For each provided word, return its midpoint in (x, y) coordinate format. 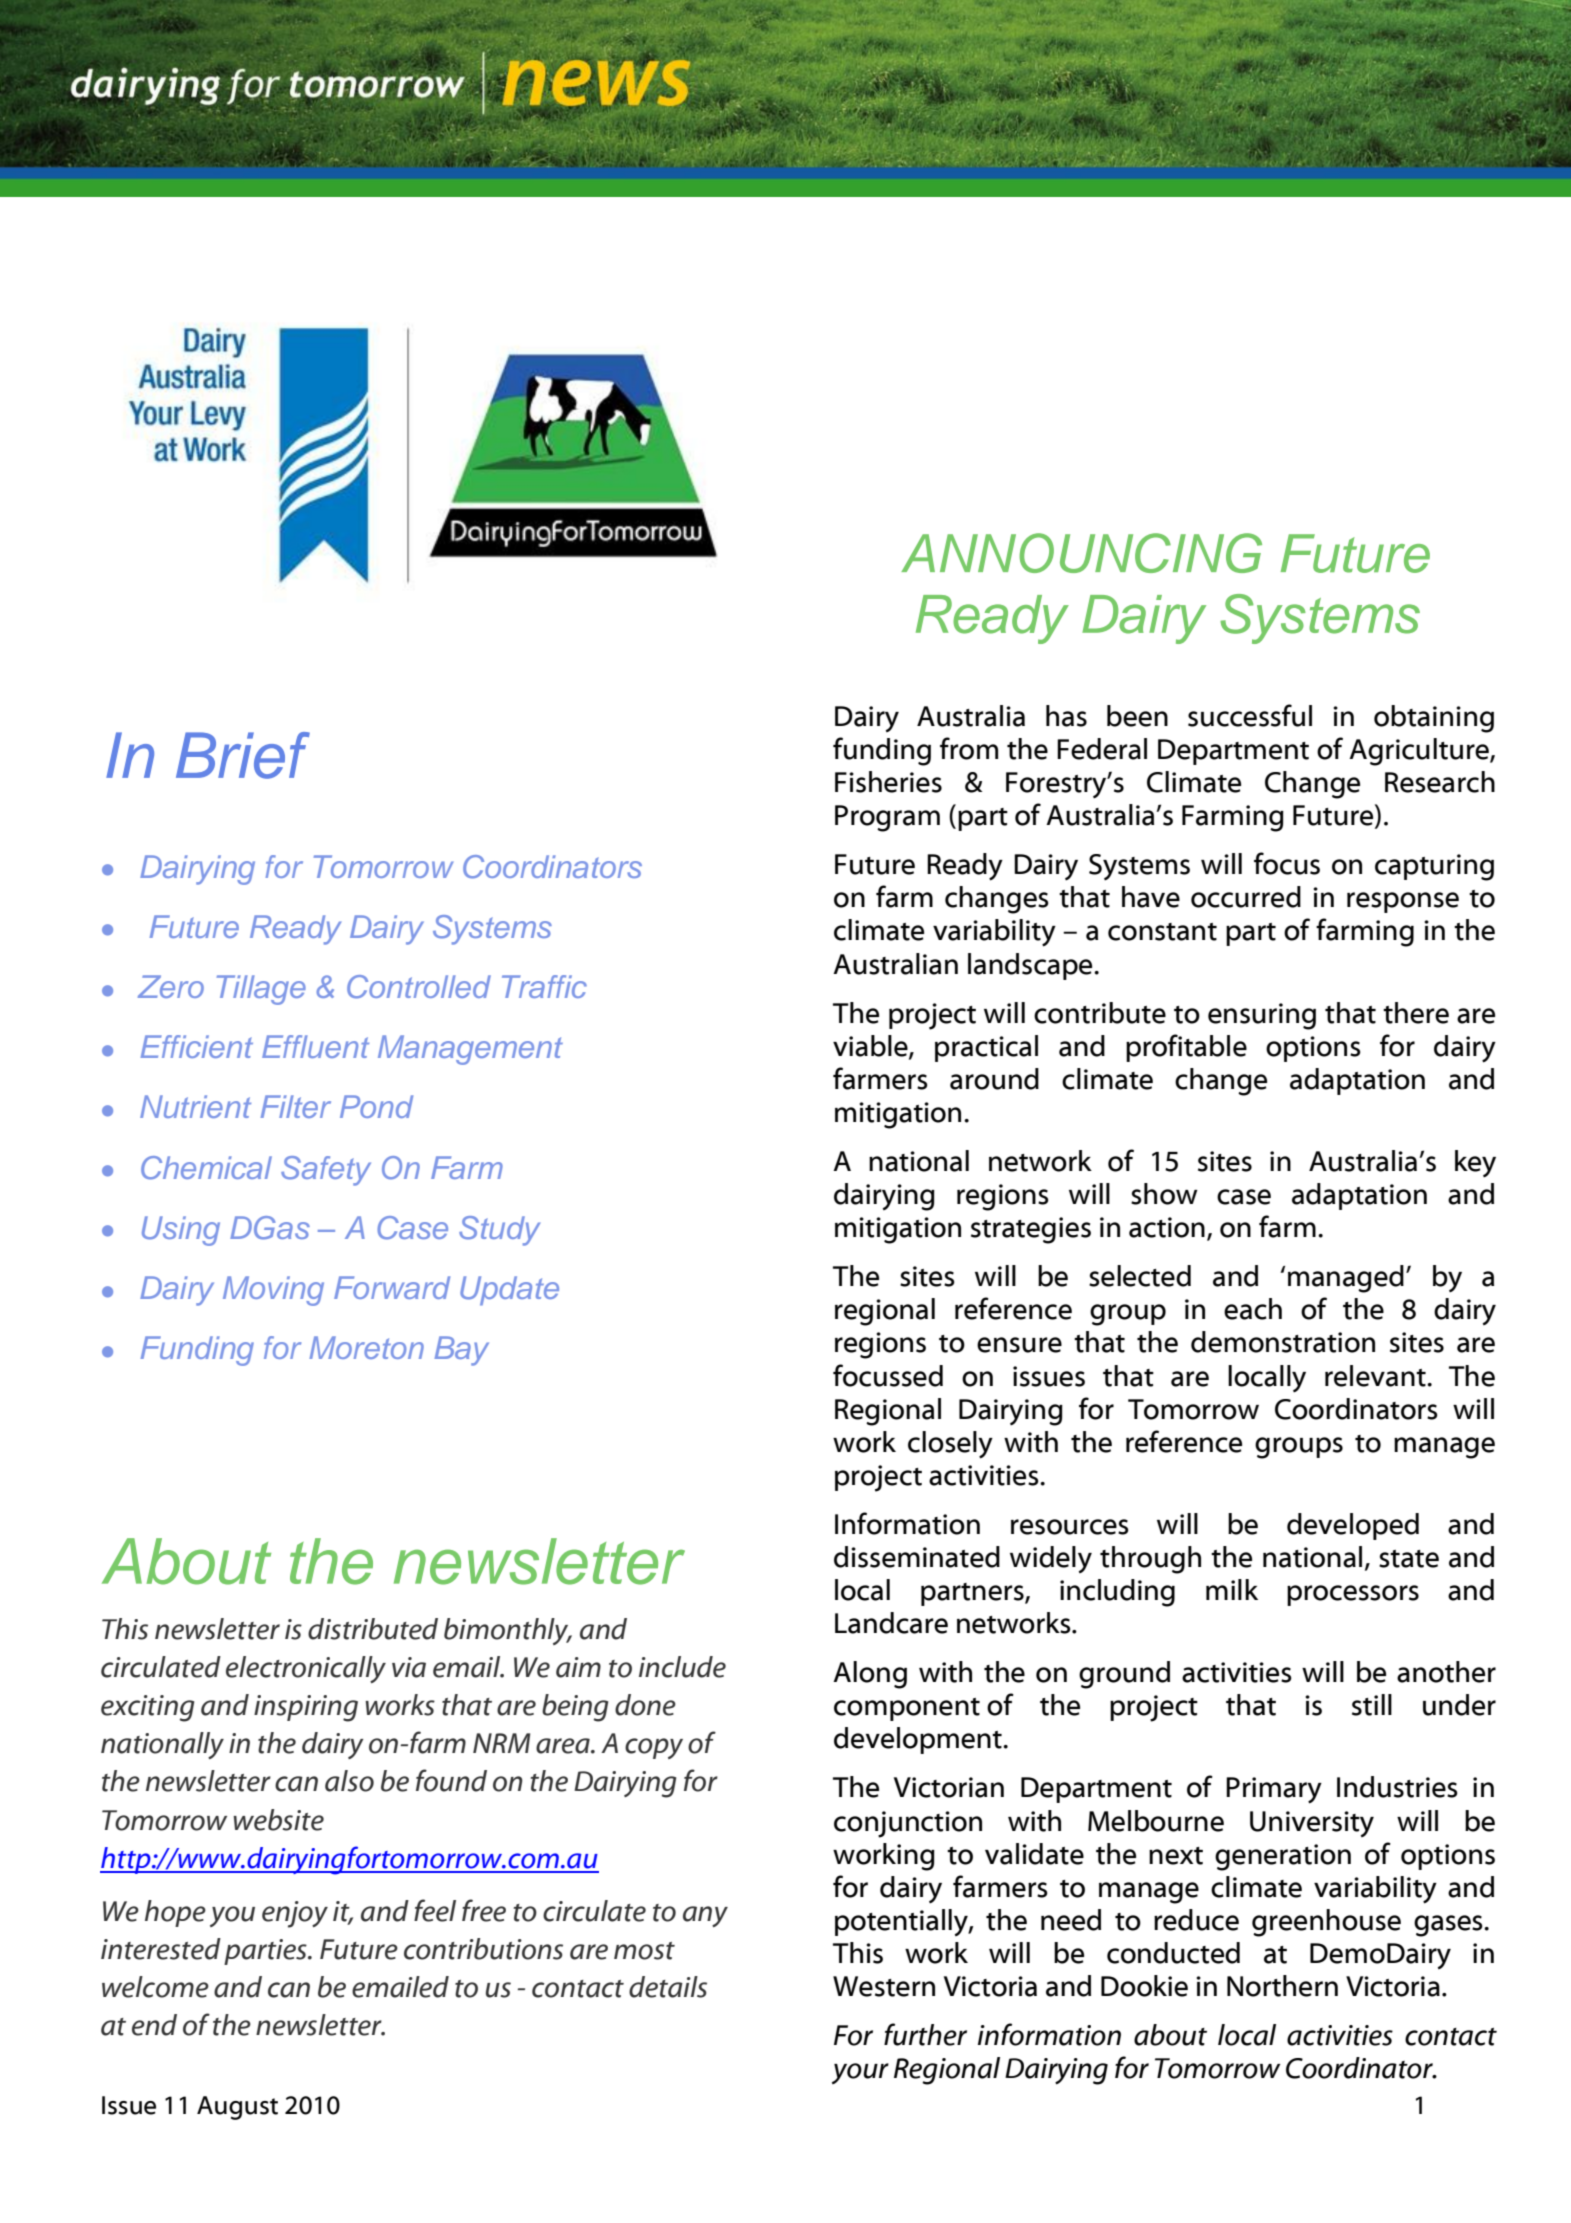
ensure (1019, 1345)
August (237, 2108)
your (860, 2073)
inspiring (306, 1708)
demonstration (1283, 1342)
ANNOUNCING (1081, 553)
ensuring (1262, 1016)
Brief (243, 755)
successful (1250, 715)
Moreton (366, 1347)
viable (871, 1047)
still (1372, 1705)
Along (870, 1675)
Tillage (261, 990)
